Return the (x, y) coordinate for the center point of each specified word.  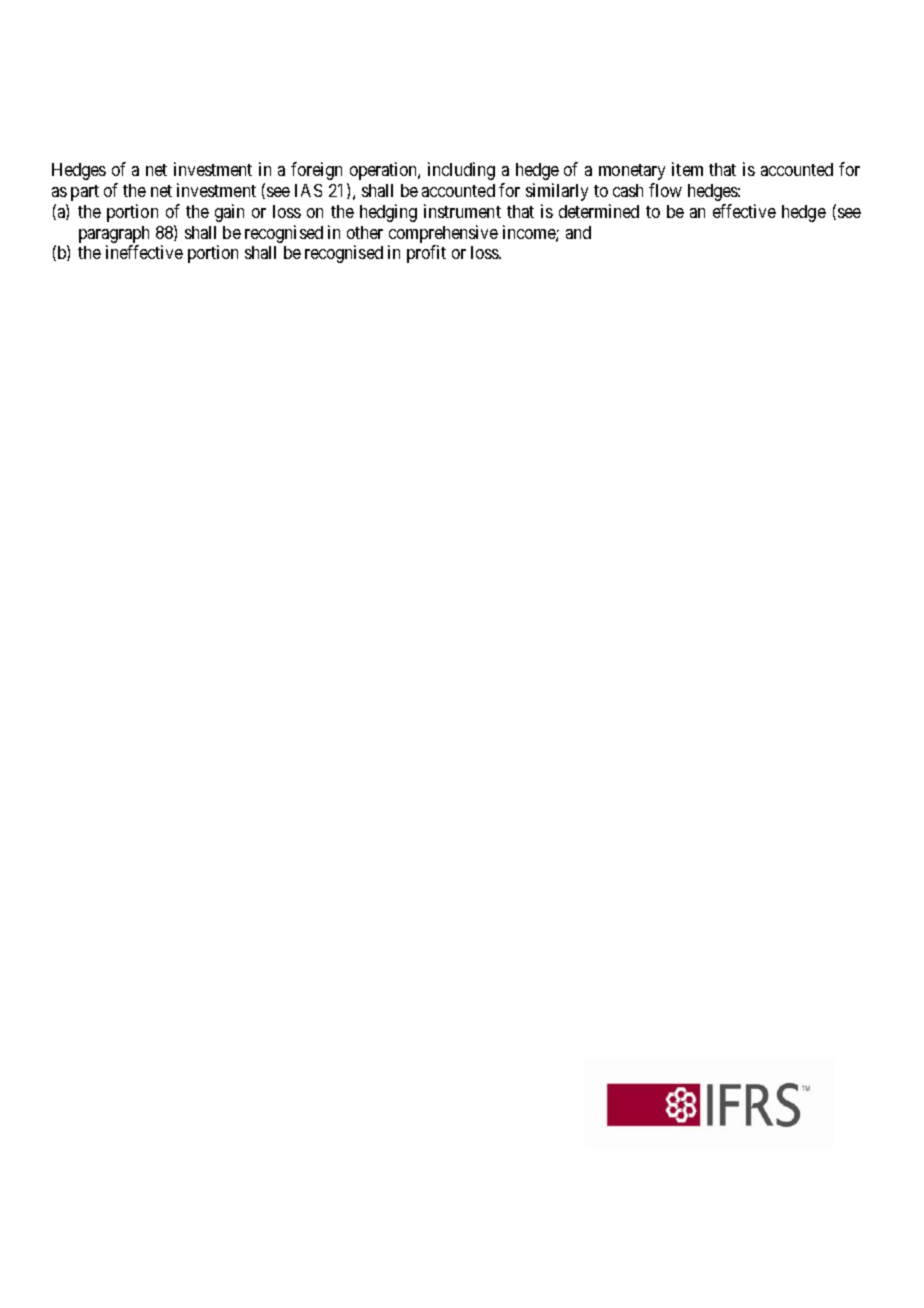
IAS (308, 190)
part (85, 193)
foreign (316, 171)
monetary (632, 172)
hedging (388, 213)
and (578, 232)
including (461, 171)
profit (426, 254)
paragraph (114, 234)
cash (628, 190)
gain (229, 213)
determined (599, 211)
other (365, 232)
